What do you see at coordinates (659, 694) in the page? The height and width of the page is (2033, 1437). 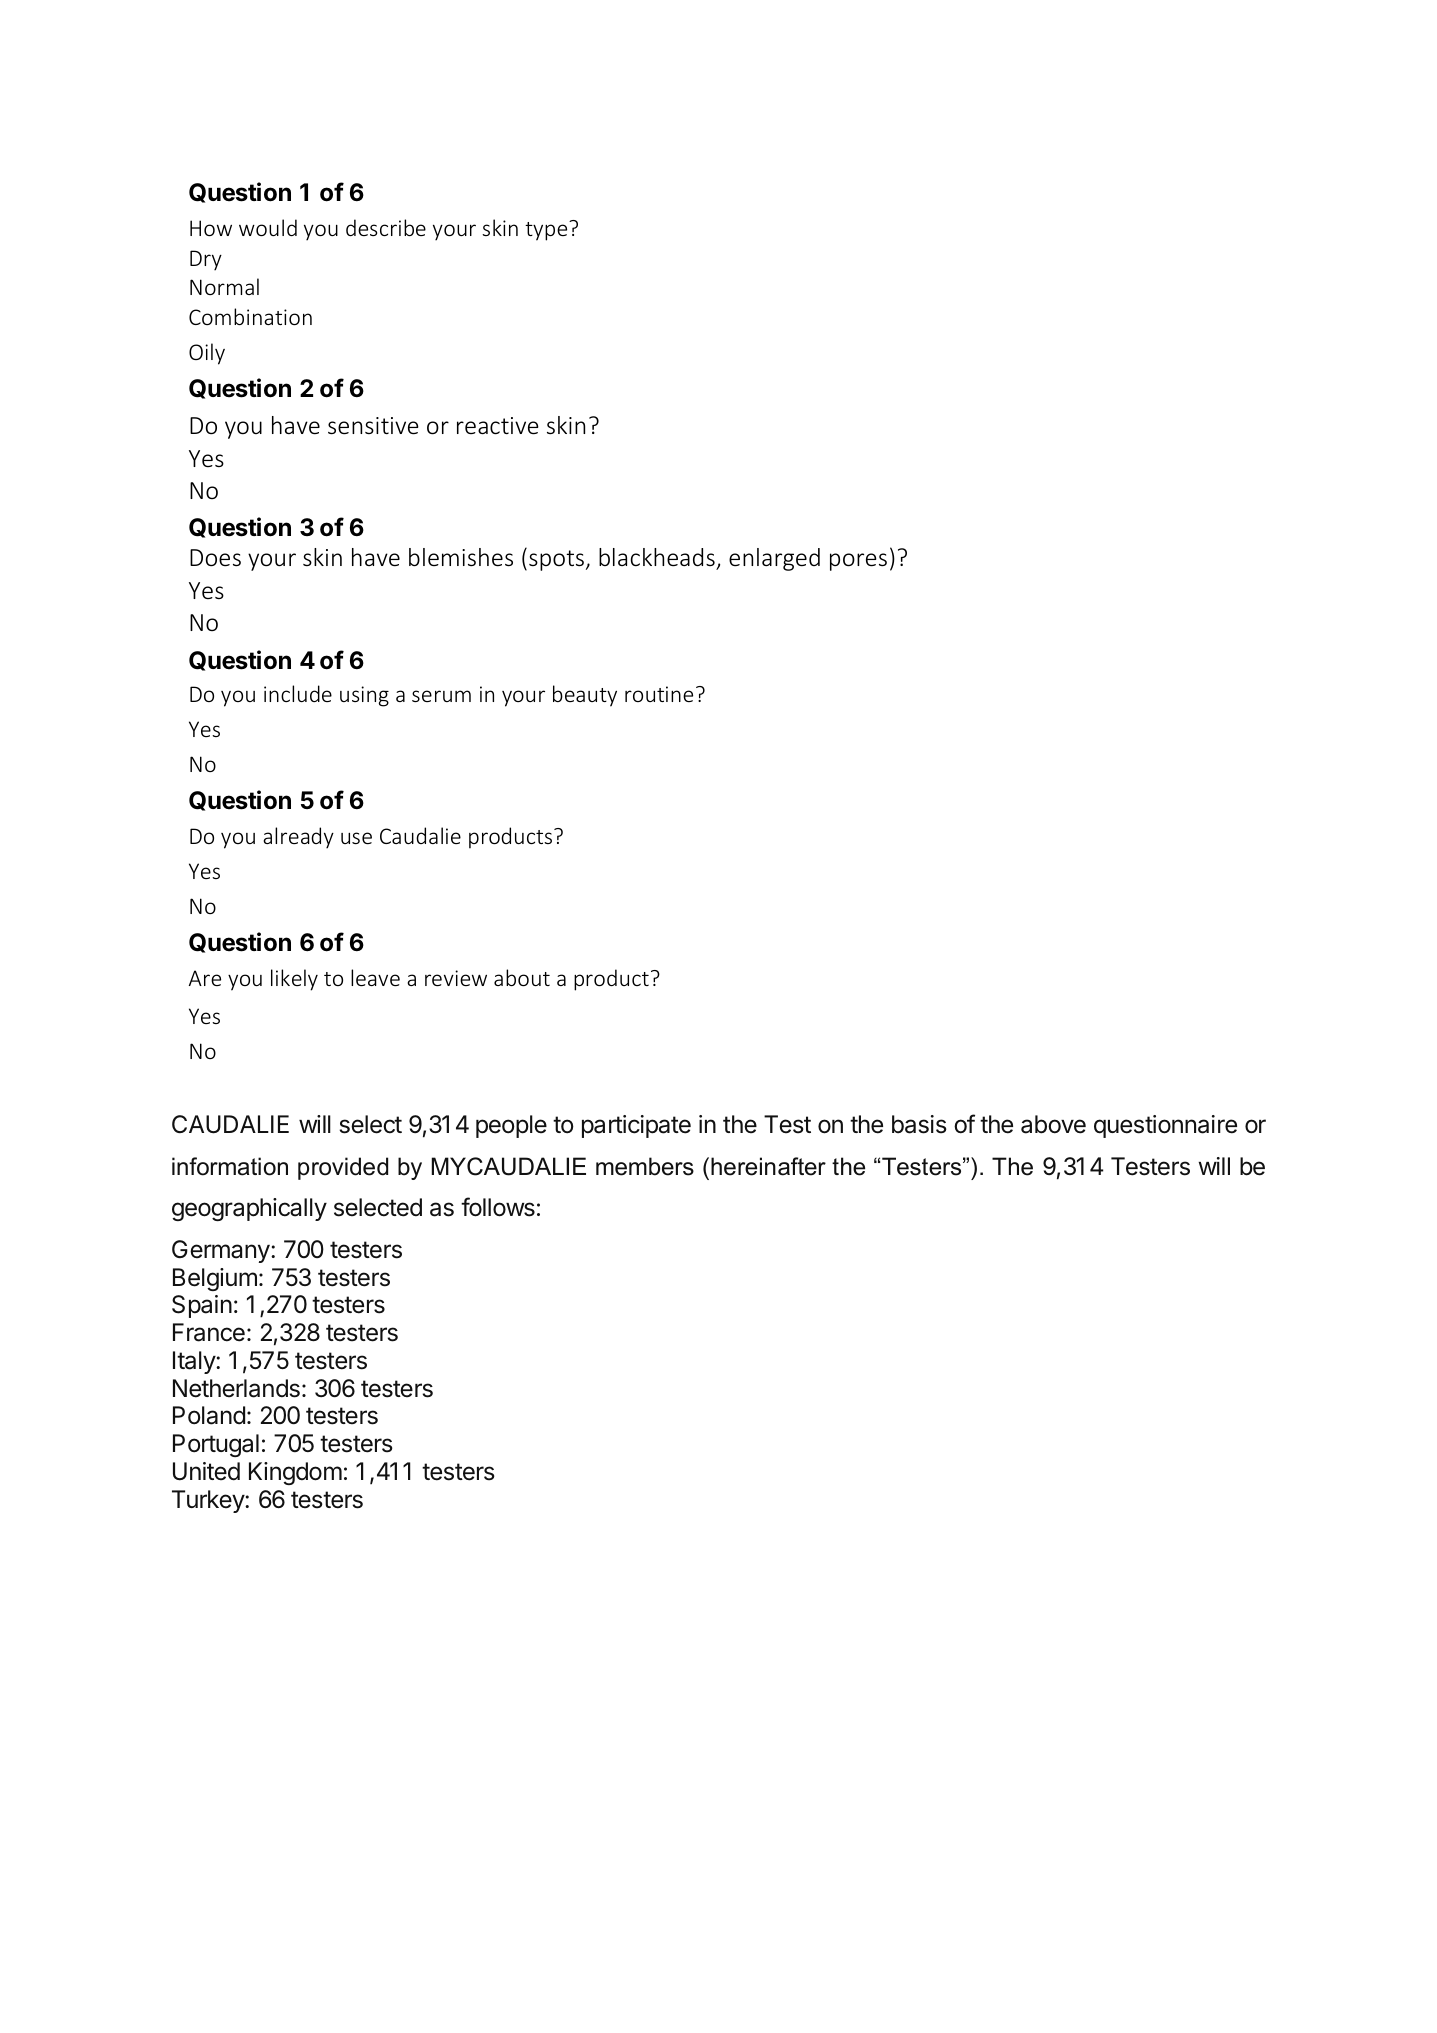 I see `routine` at bounding box center [659, 694].
